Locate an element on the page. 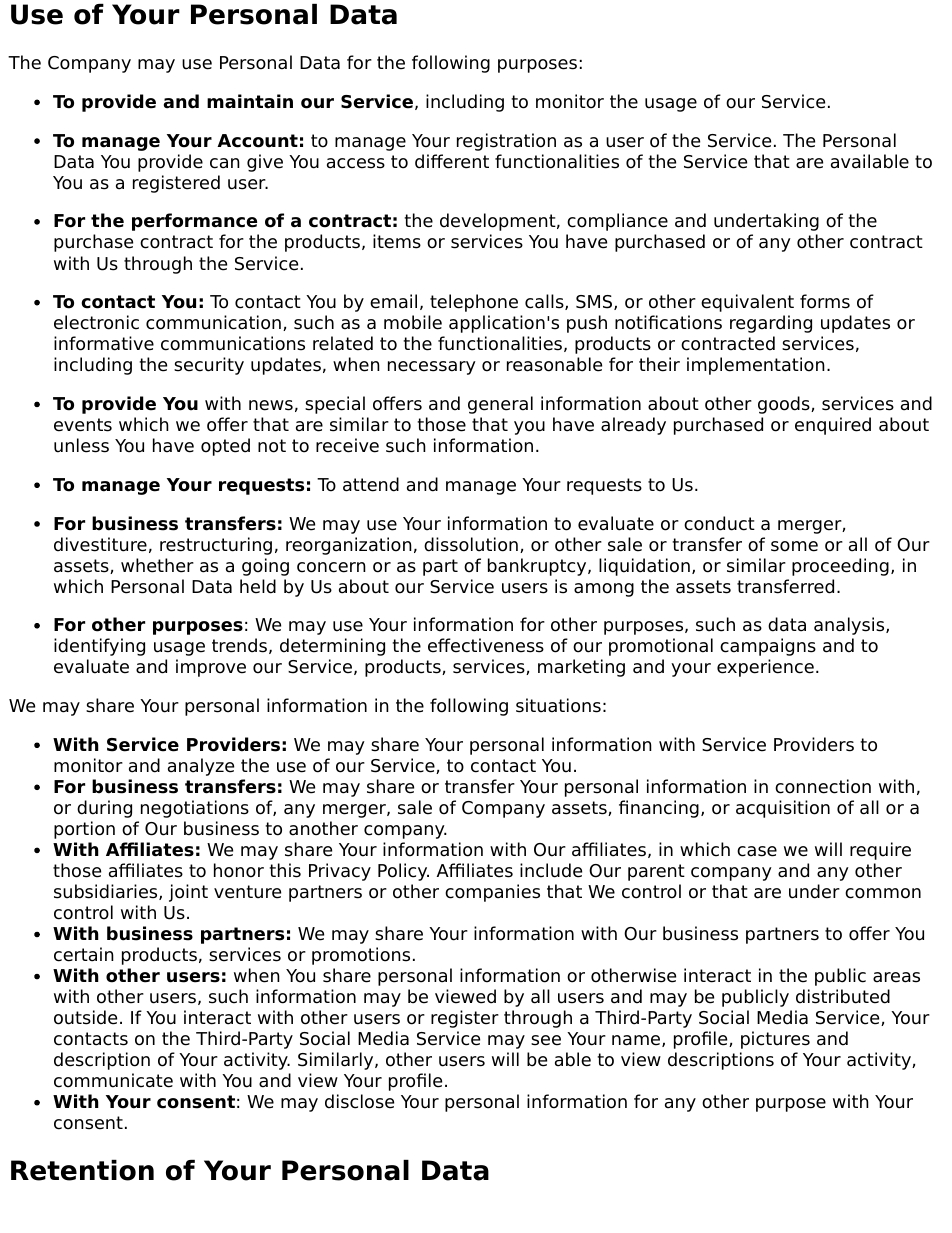 This page has height=1233, width=952. can is located at coordinates (225, 163).
